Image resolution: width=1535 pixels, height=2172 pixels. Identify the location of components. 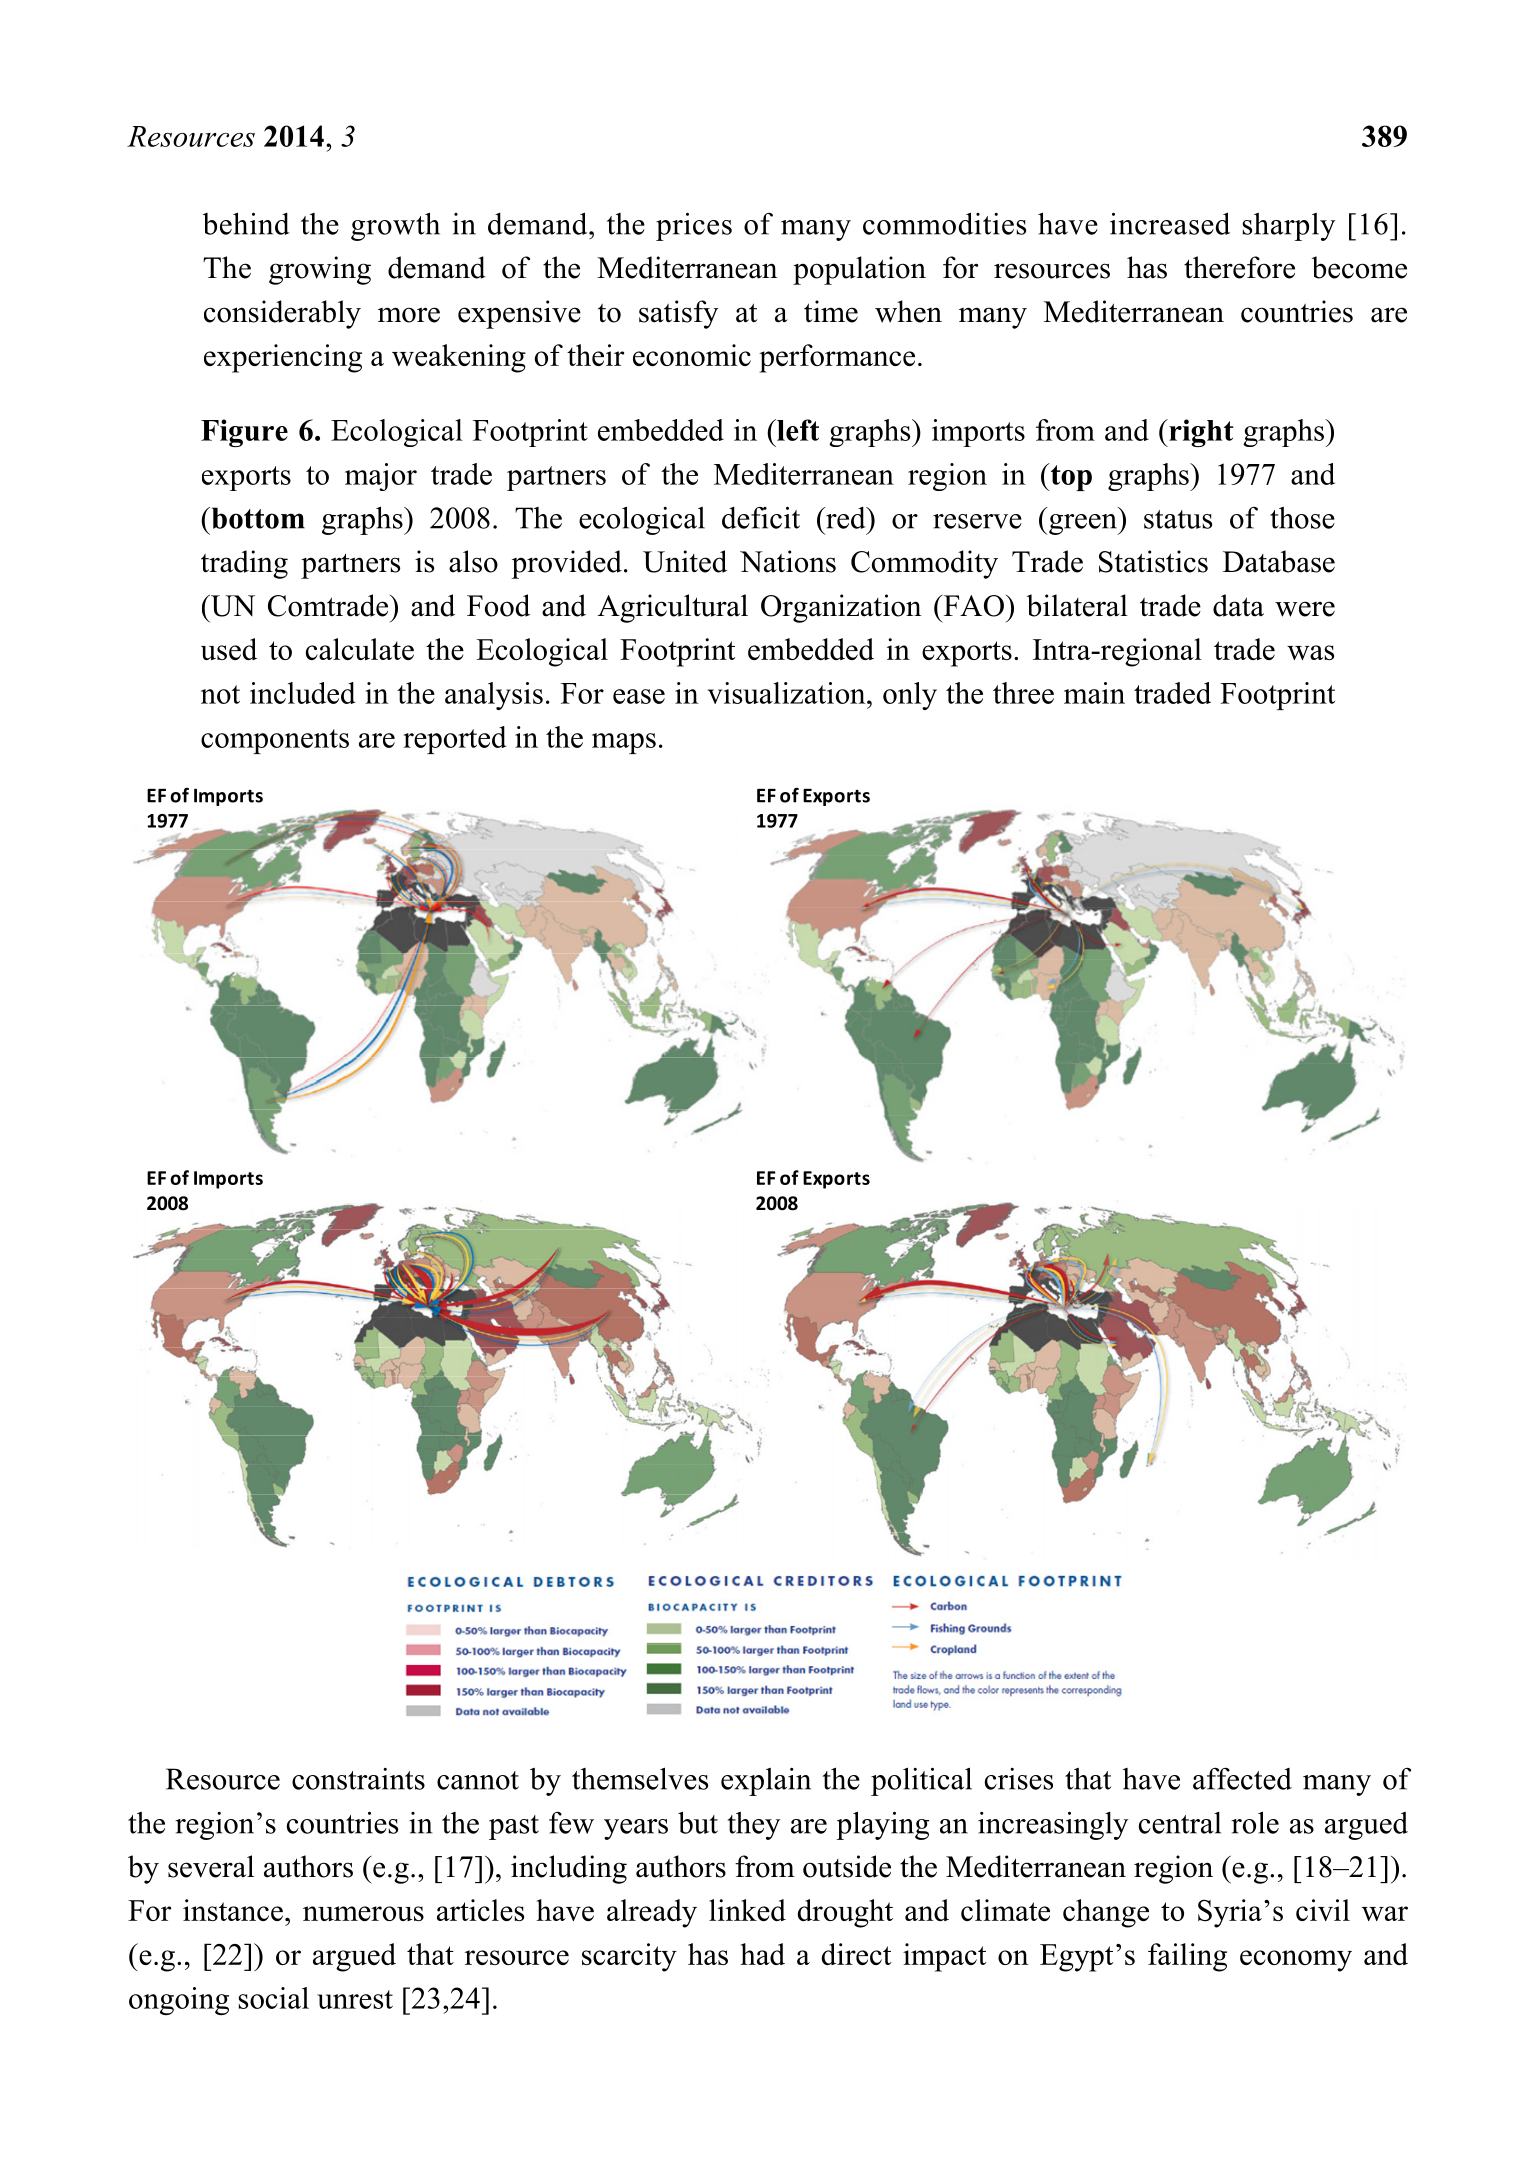
(275, 741).
